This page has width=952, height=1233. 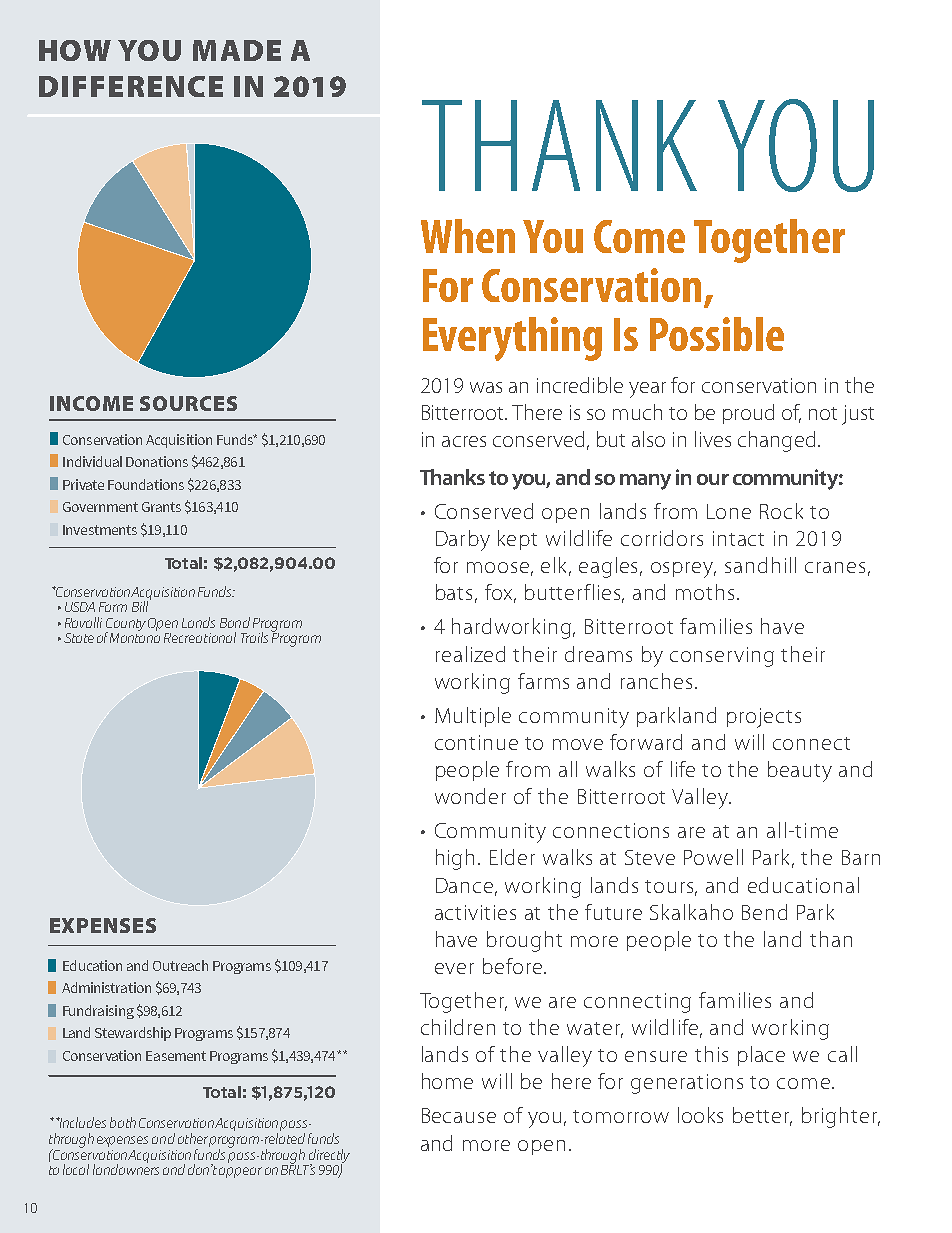 What do you see at coordinates (468, 236) in the page?
I see `When` at bounding box center [468, 236].
